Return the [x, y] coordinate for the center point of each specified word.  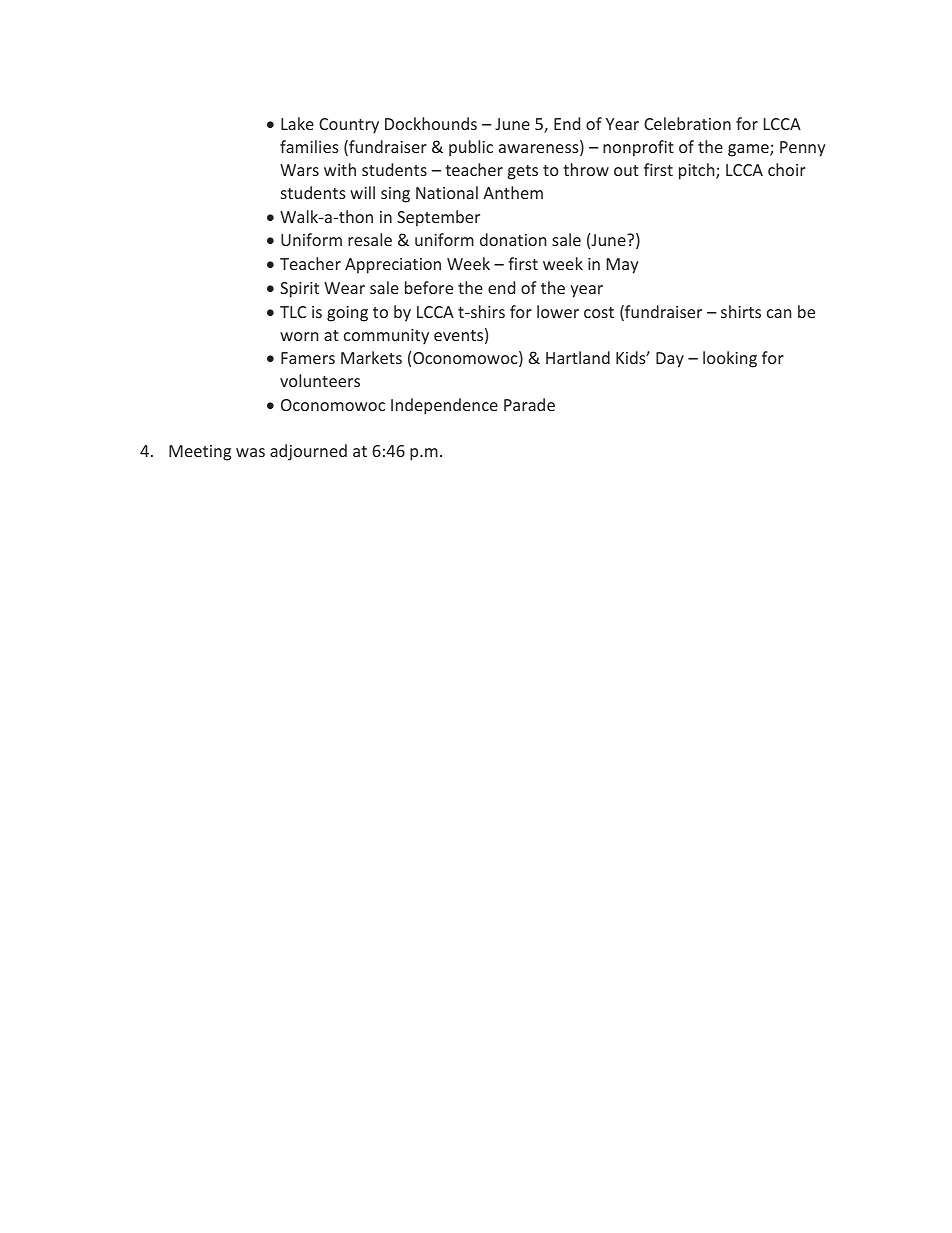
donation [513, 239]
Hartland [578, 357]
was [250, 452]
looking [730, 359]
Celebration [687, 123]
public [471, 148]
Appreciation [393, 266]
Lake [297, 123]
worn [299, 336]
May [623, 266]
